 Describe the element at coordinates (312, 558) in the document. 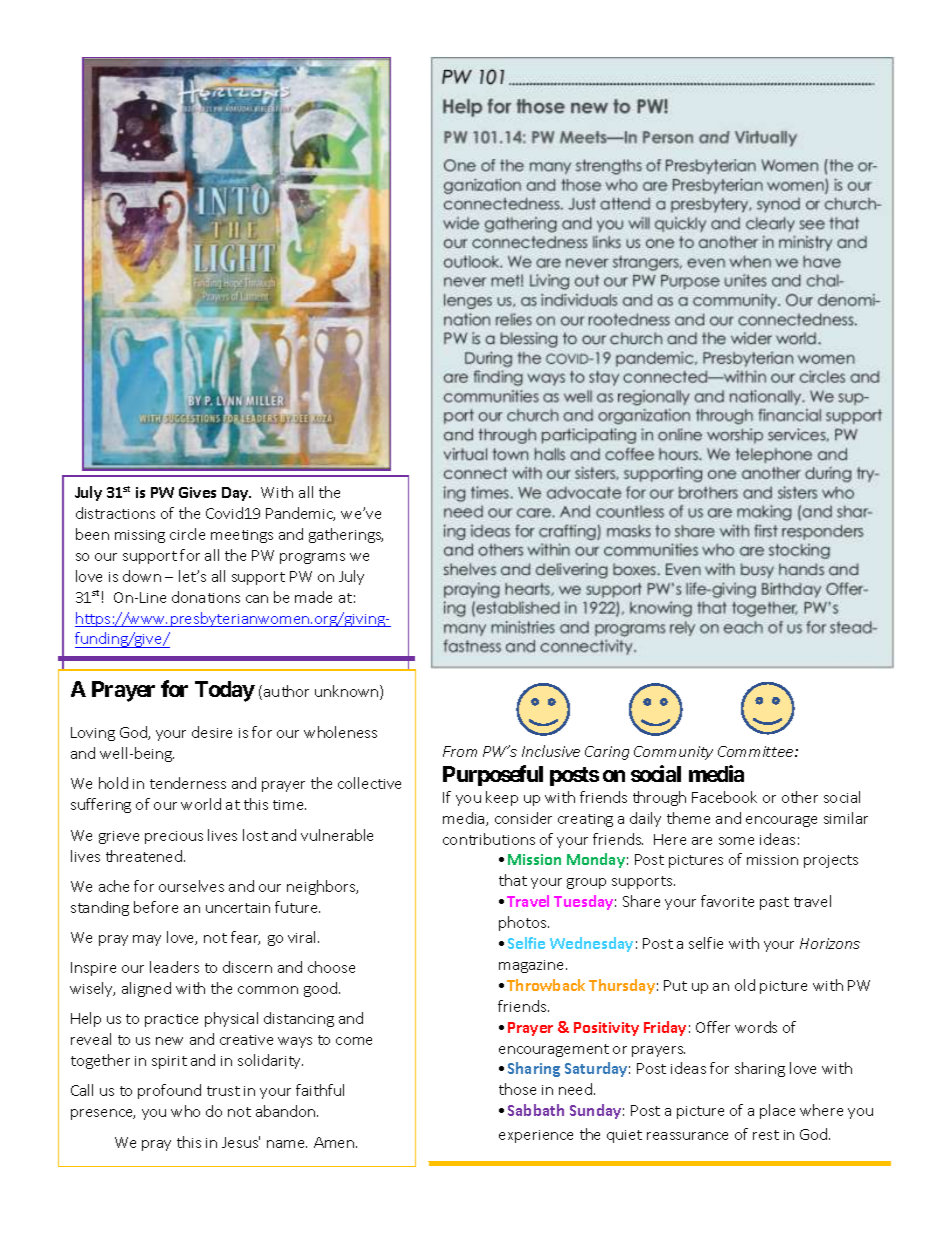

I see `programs` at that location.
